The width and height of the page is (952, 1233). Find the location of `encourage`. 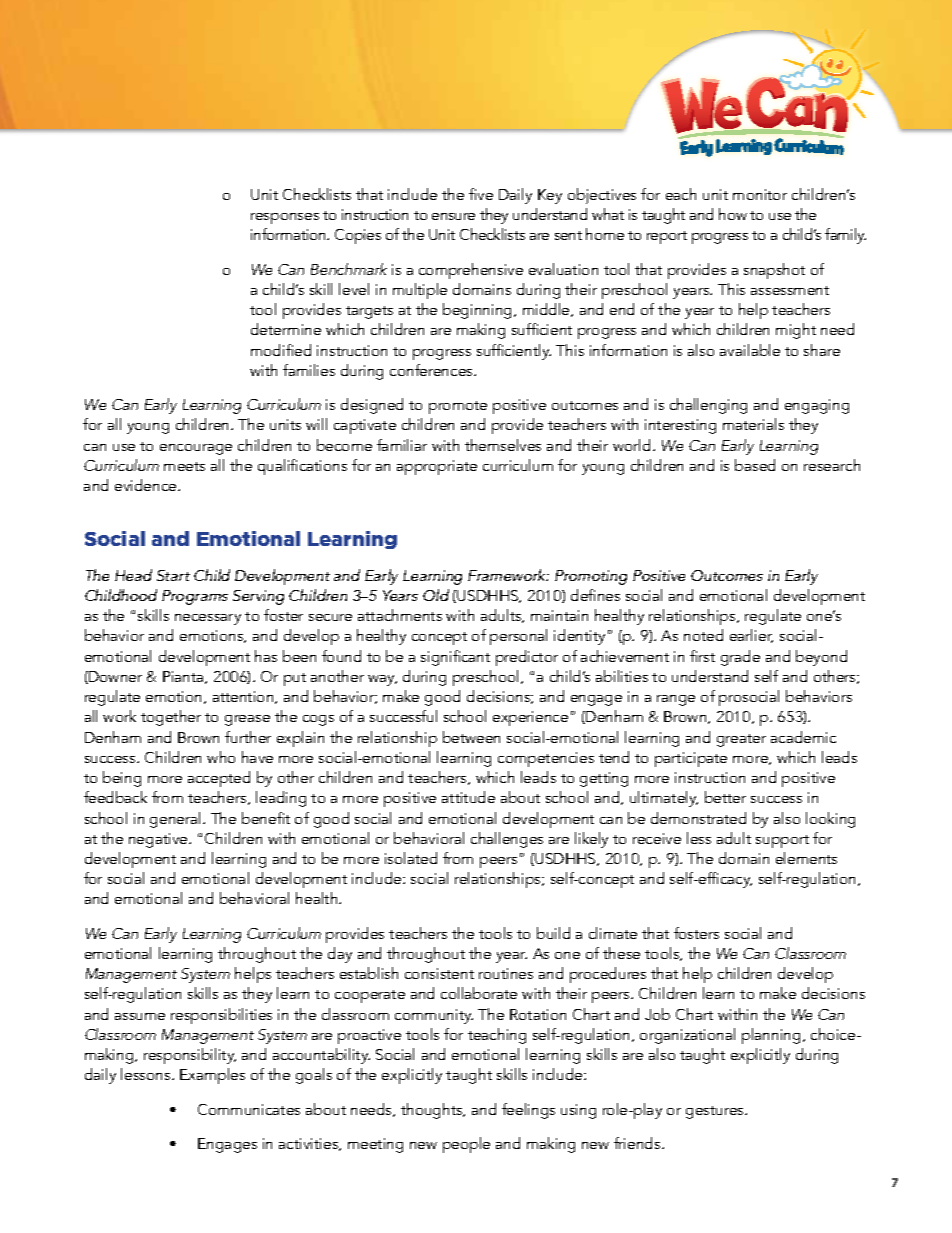

encourage is located at coordinates (196, 449).
